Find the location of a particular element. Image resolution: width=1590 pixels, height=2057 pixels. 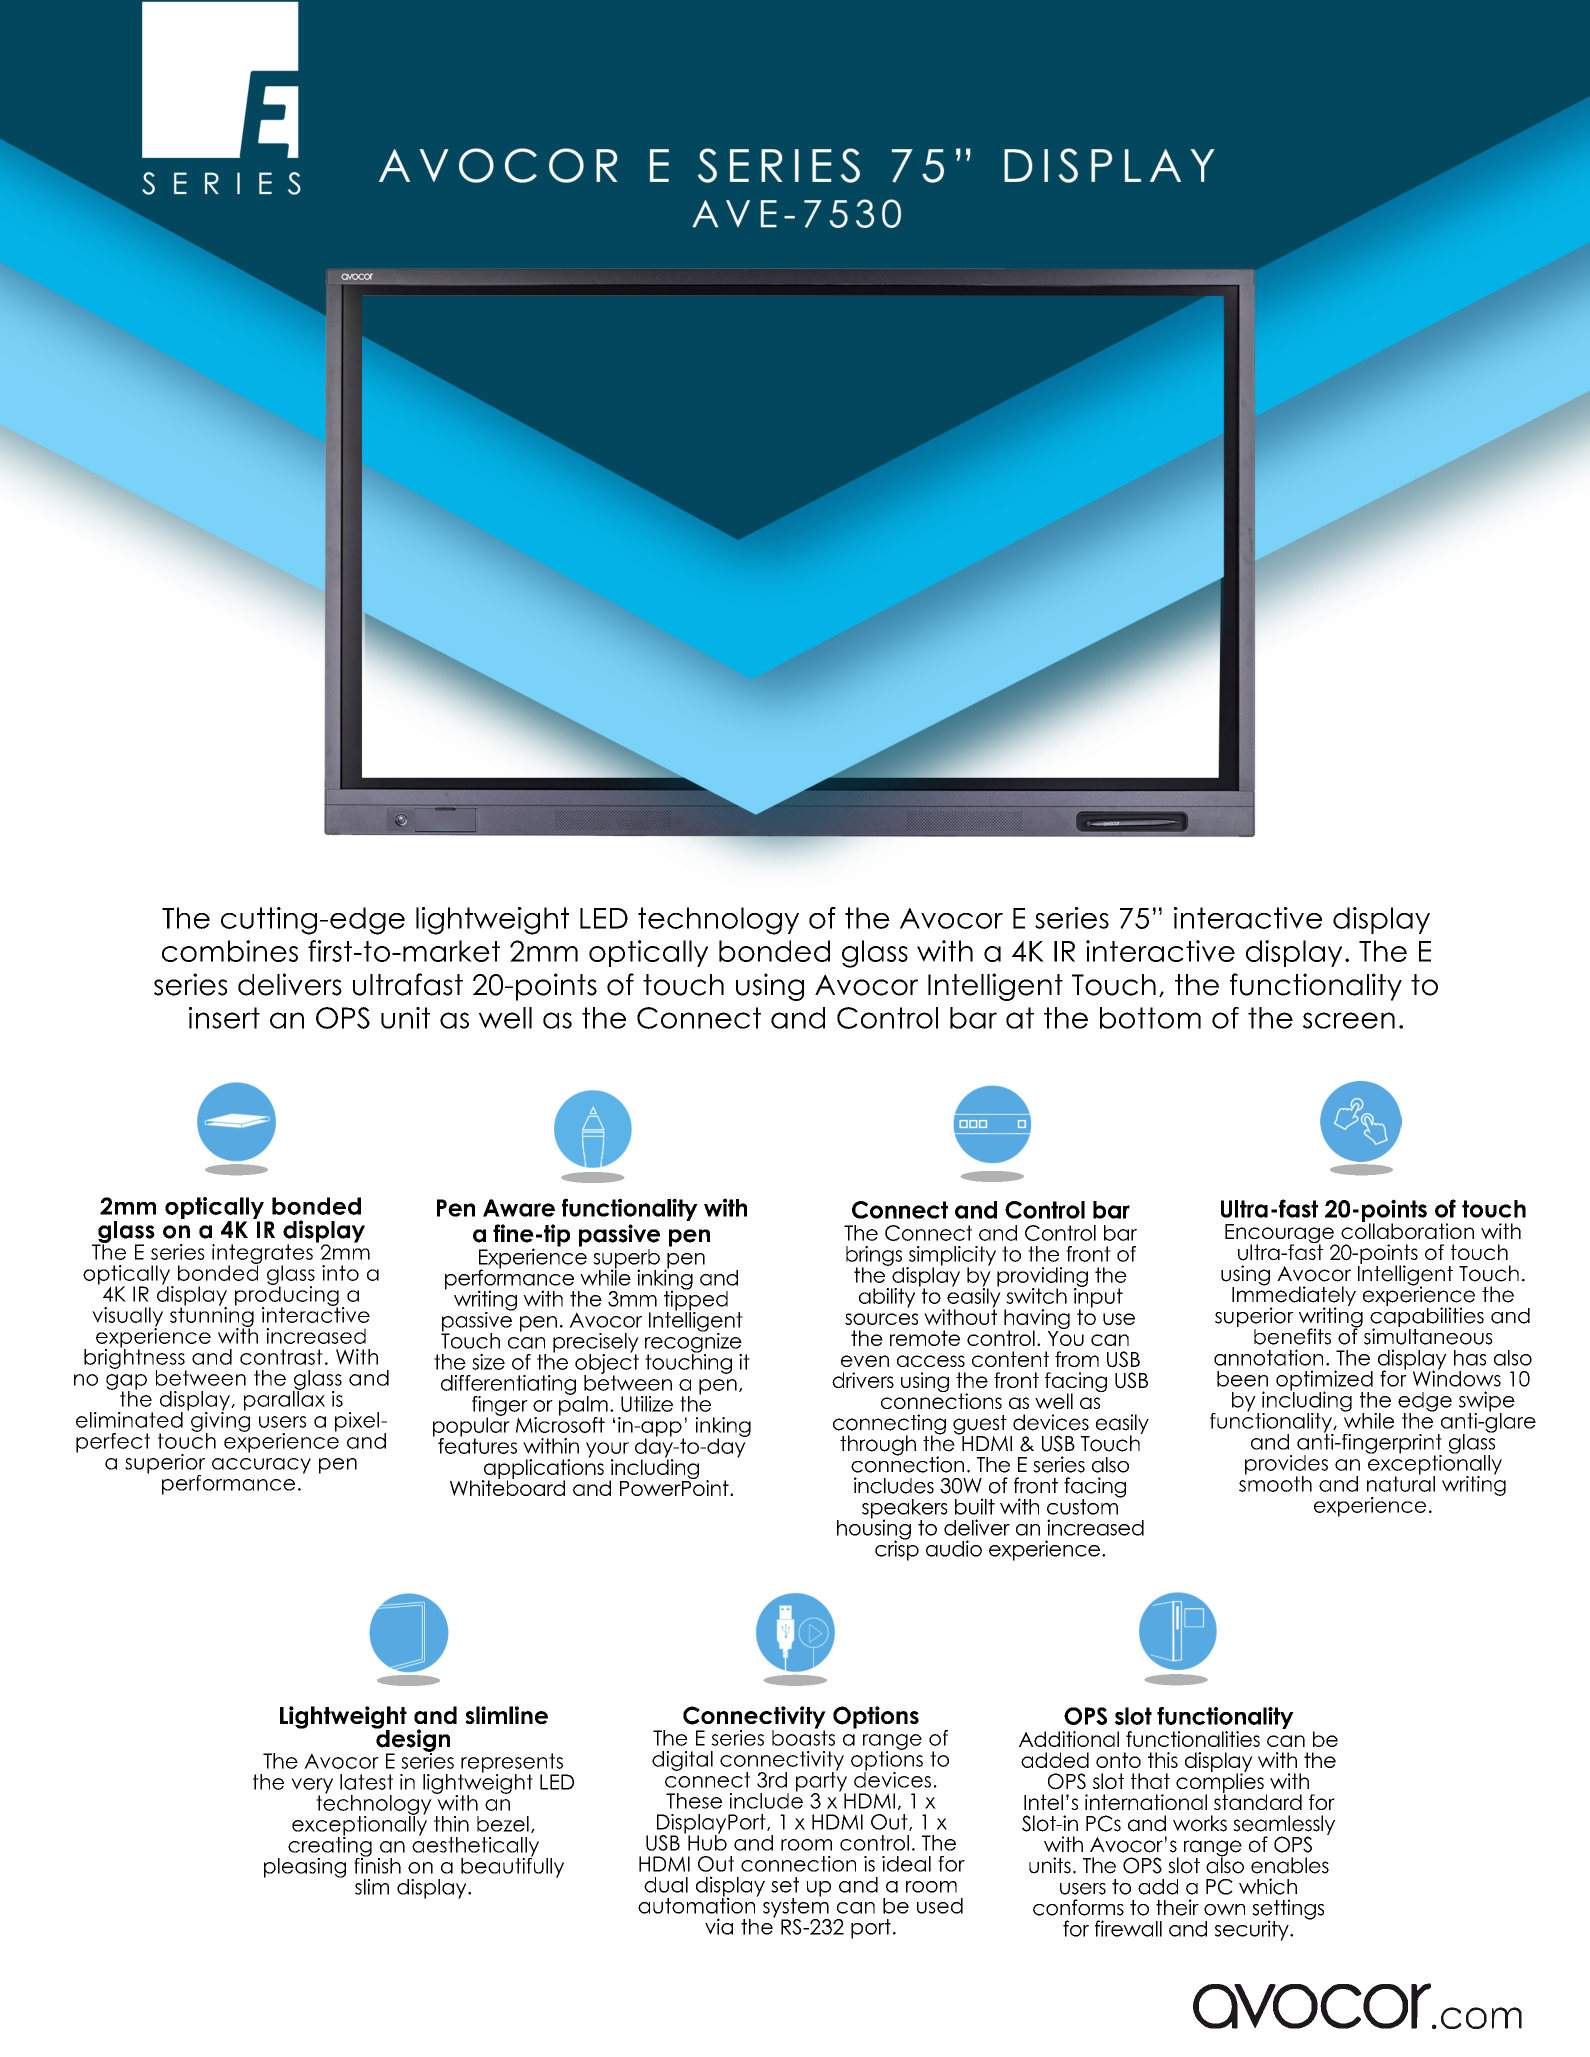

bottom is located at coordinates (1150, 1018).
